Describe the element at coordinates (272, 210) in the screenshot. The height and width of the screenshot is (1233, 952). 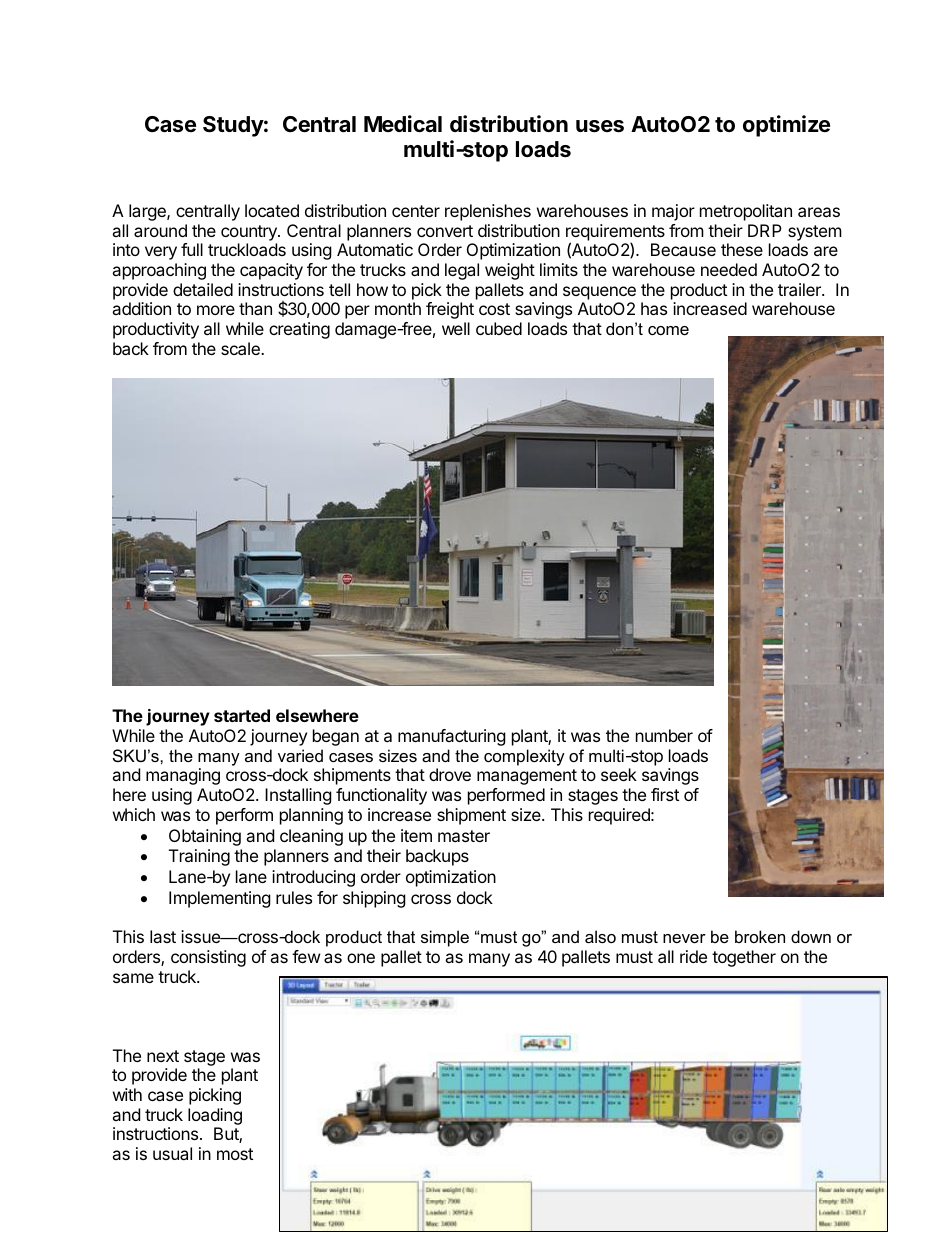
I see `located` at that location.
